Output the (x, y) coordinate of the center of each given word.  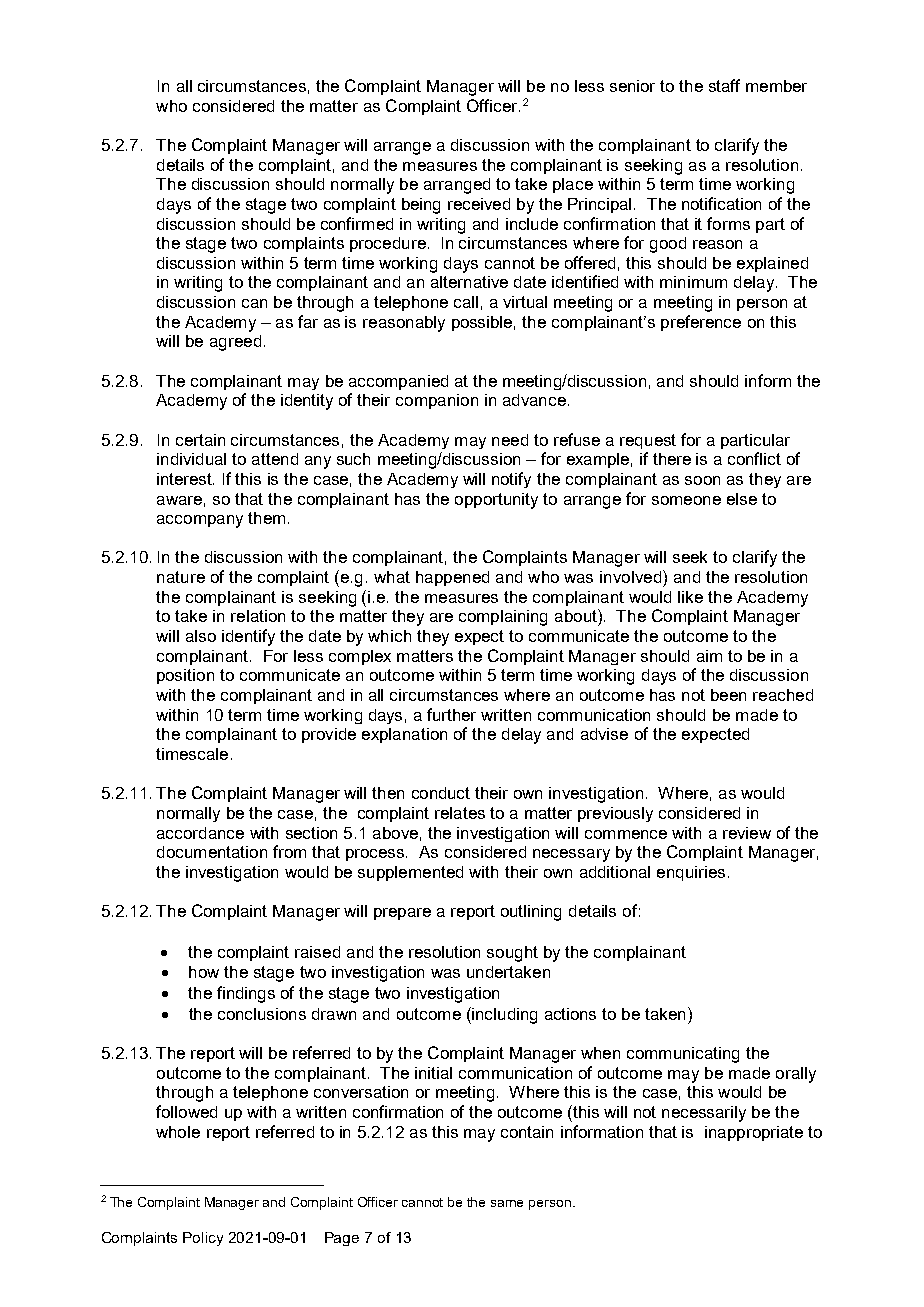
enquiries (691, 873)
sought (512, 954)
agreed (235, 343)
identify (248, 637)
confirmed (357, 223)
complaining (503, 618)
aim (709, 656)
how (204, 972)
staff (724, 85)
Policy (203, 1239)
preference (701, 323)
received (479, 204)
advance (534, 400)
